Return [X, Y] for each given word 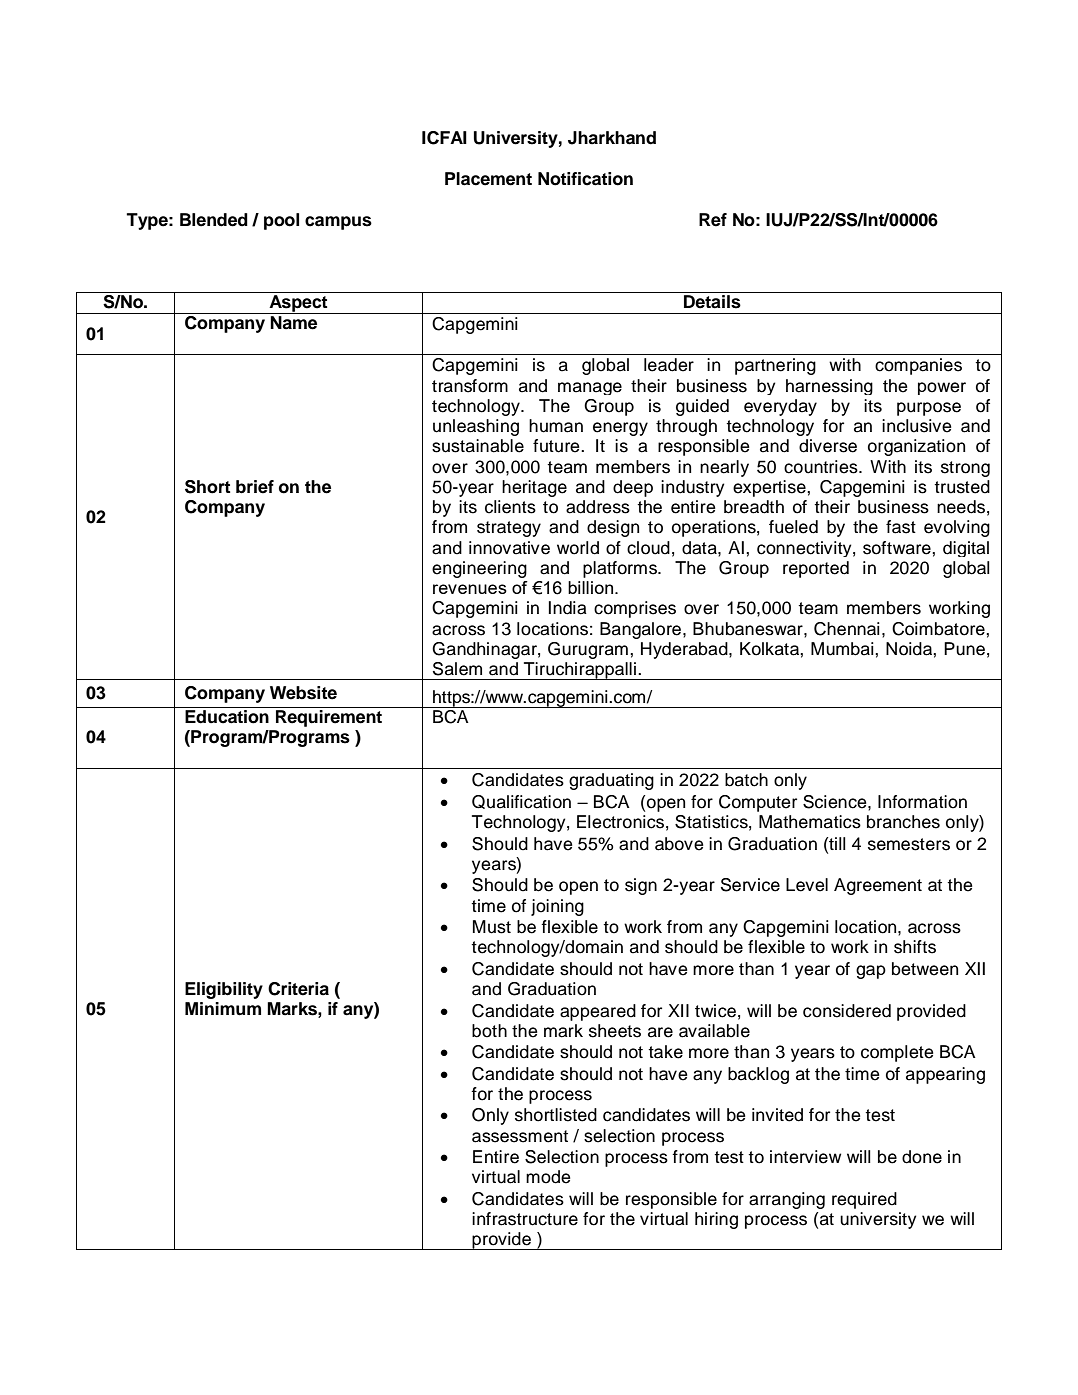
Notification [585, 179]
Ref [713, 220]
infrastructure [525, 1219]
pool [281, 221]
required [864, 1200]
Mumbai [843, 649]
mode [548, 1177]
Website [303, 693]
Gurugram [588, 650]
